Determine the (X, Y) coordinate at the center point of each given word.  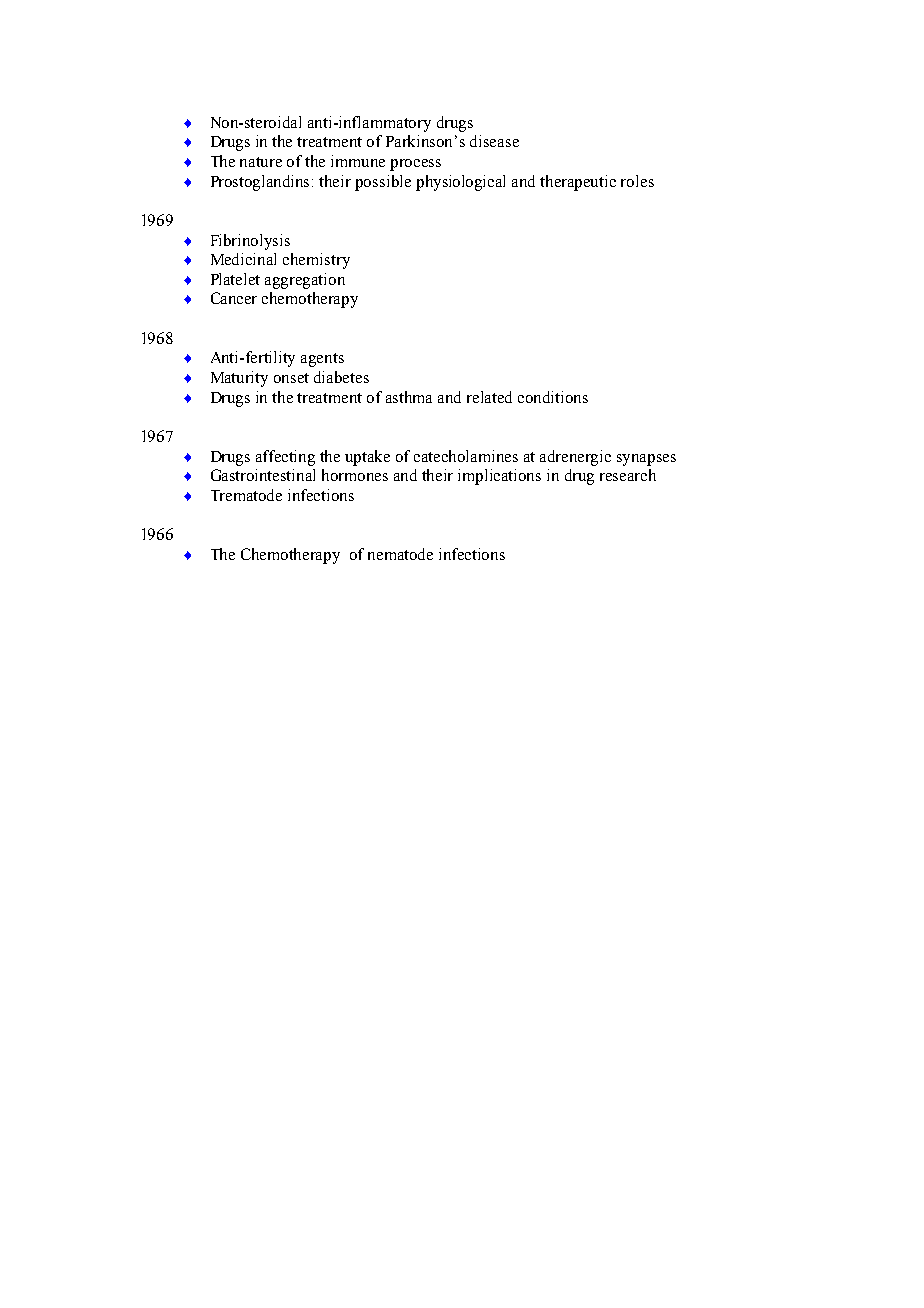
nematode (400, 554)
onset (291, 378)
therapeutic (578, 183)
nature (261, 162)
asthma (409, 397)
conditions (553, 397)
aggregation (305, 281)
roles (637, 181)
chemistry (316, 261)
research (628, 475)
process (415, 165)
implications (499, 477)
